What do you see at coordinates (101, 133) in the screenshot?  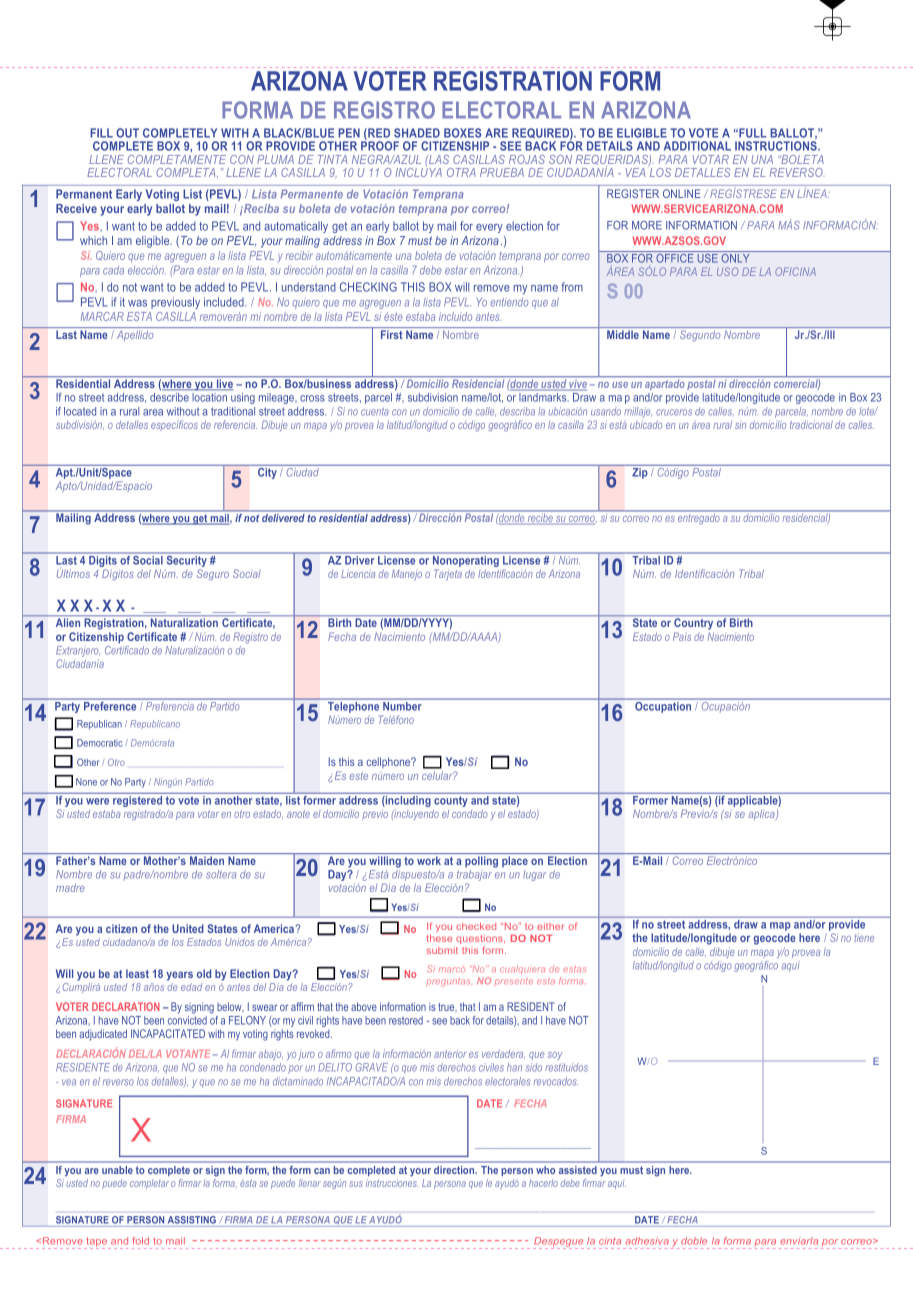 I see `FILL` at bounding box center [101, 133].
